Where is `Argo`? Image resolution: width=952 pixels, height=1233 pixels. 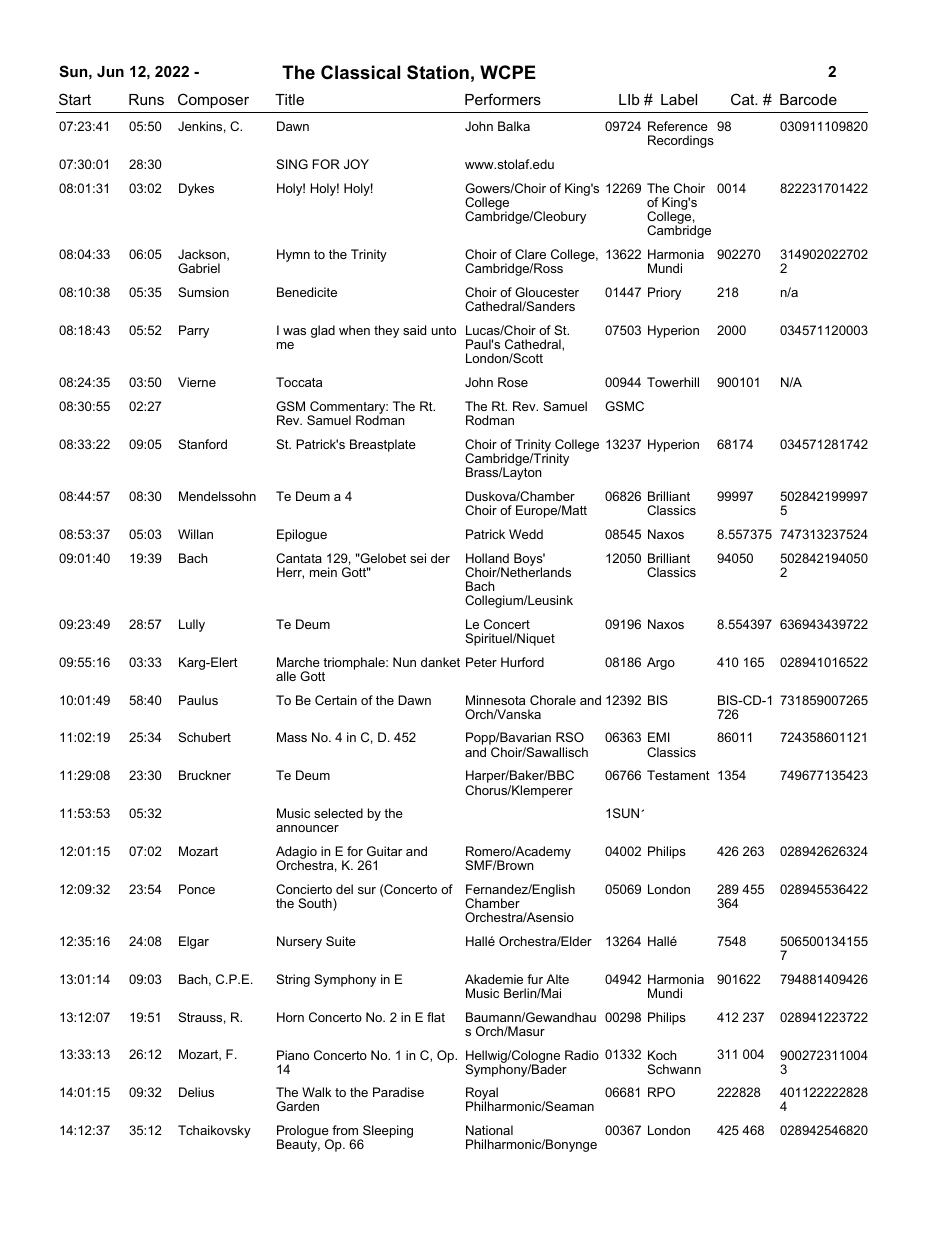
Argo is located at coordinates (661, 663).
